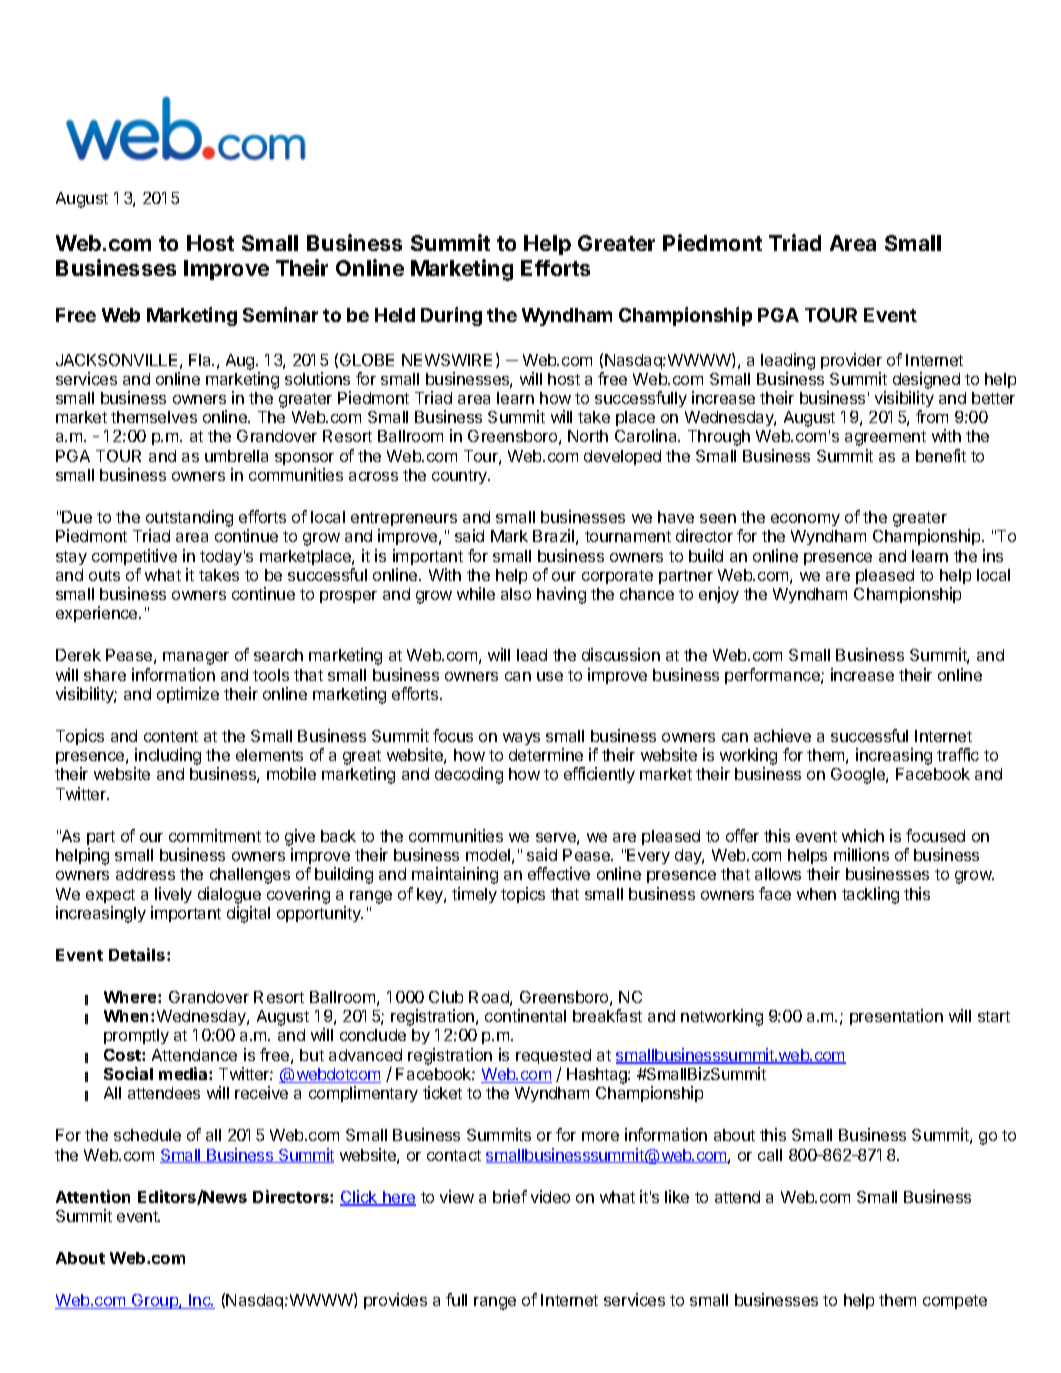  Describe the element at coordinates (955, 1302) in the screenshot. I see `compete` at that location.
